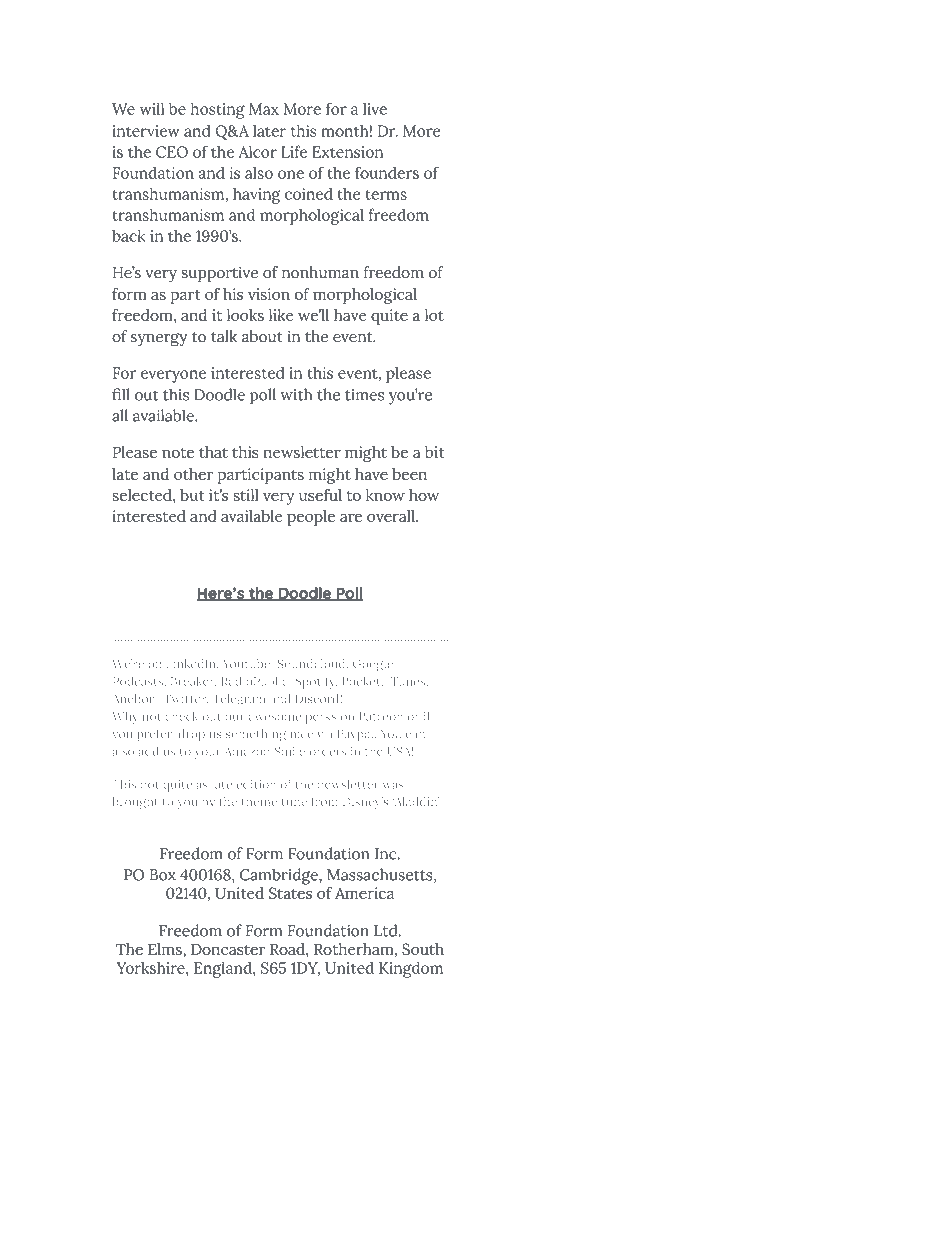  Describe the element at coordinates (155, 735) in the screenshot. I see `prefer` at that location.
